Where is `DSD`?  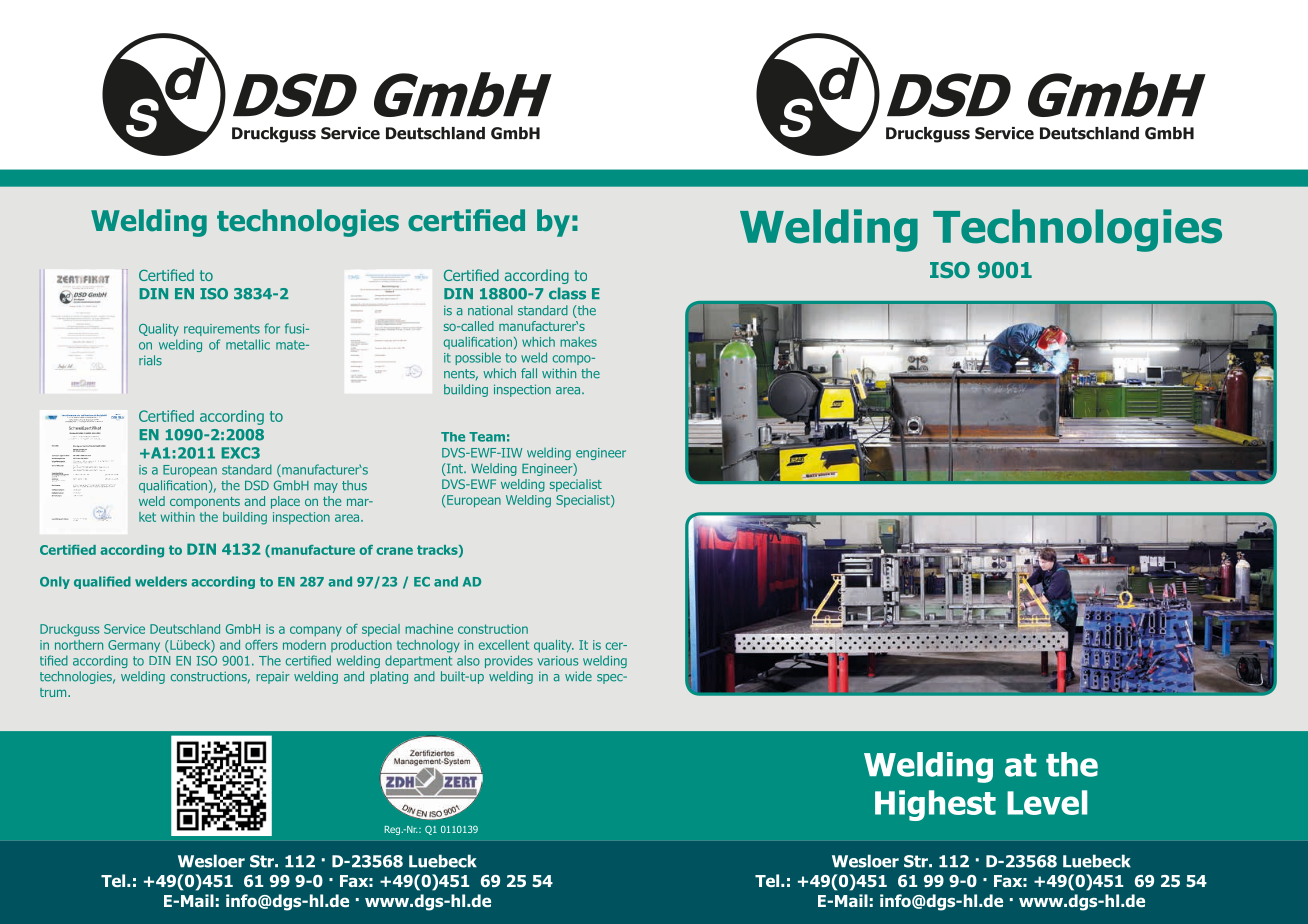 DSD is located at coordinates (257, 485).
